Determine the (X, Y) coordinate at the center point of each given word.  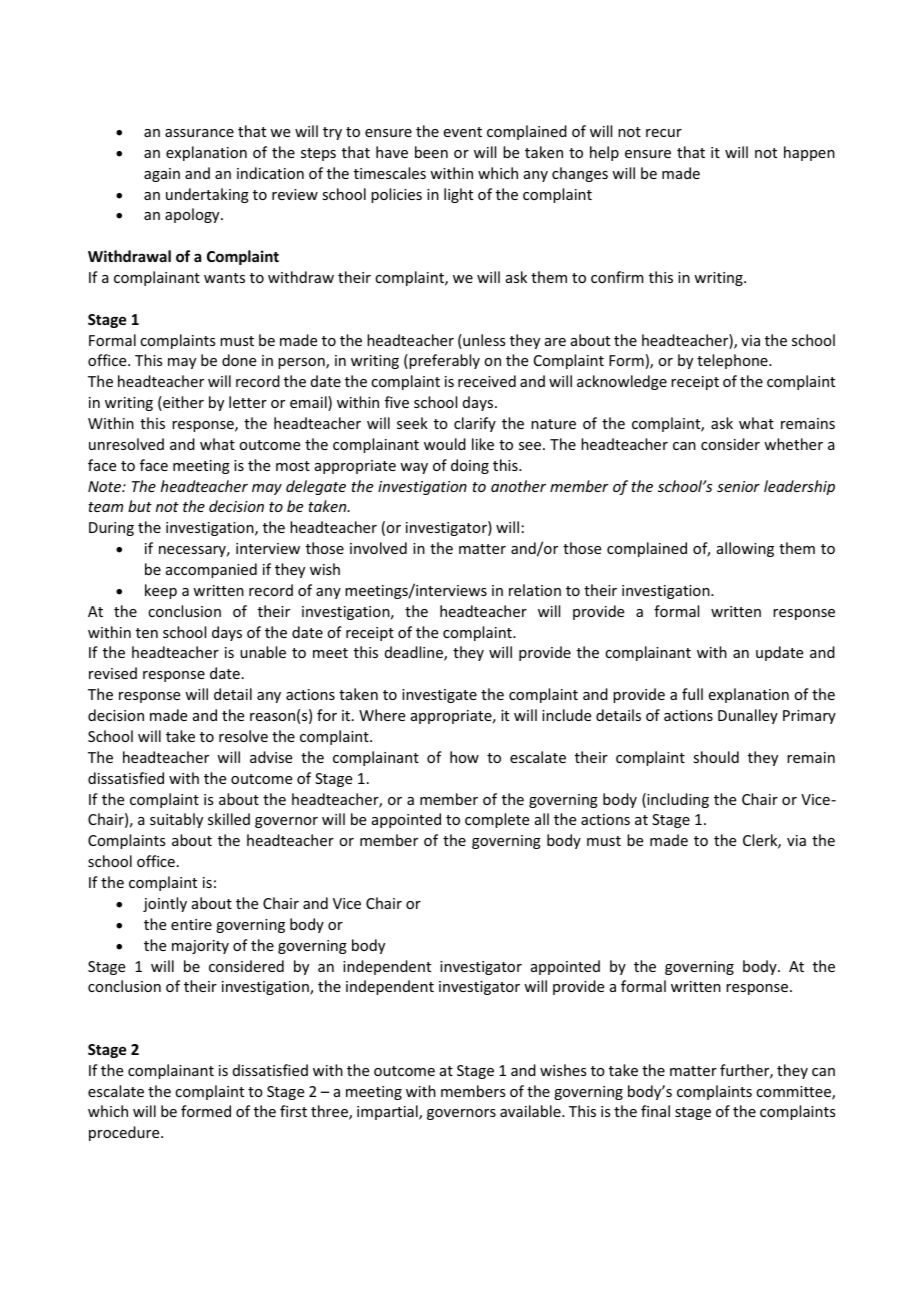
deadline (415, 653)
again (162, 175)
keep (161, 591)
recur (664, 133)
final (655, 1111)
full (692, 694)
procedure (125, 1133)
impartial (388, 1112)
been (431, 152)
